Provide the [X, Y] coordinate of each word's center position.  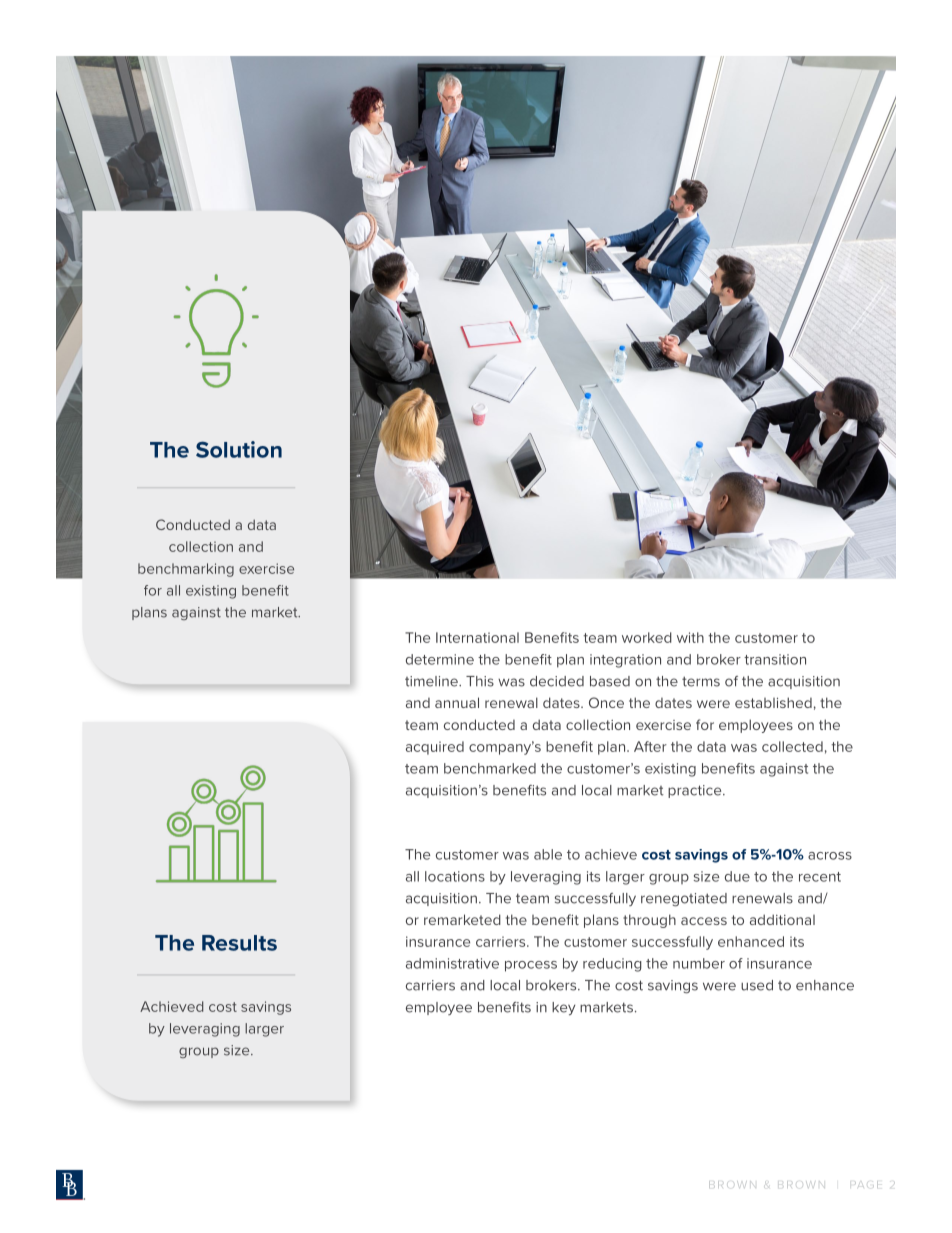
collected [792, 746]
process [531, 966]
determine [440, 659]
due [737, 876]
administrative [452, 963]
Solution [239, 449]
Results [239, 943]
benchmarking [186, 570]
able [548, 854]
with [690, 637]
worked [647, 637]
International [477, 637]
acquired [435, 748]
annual [457, 702]
